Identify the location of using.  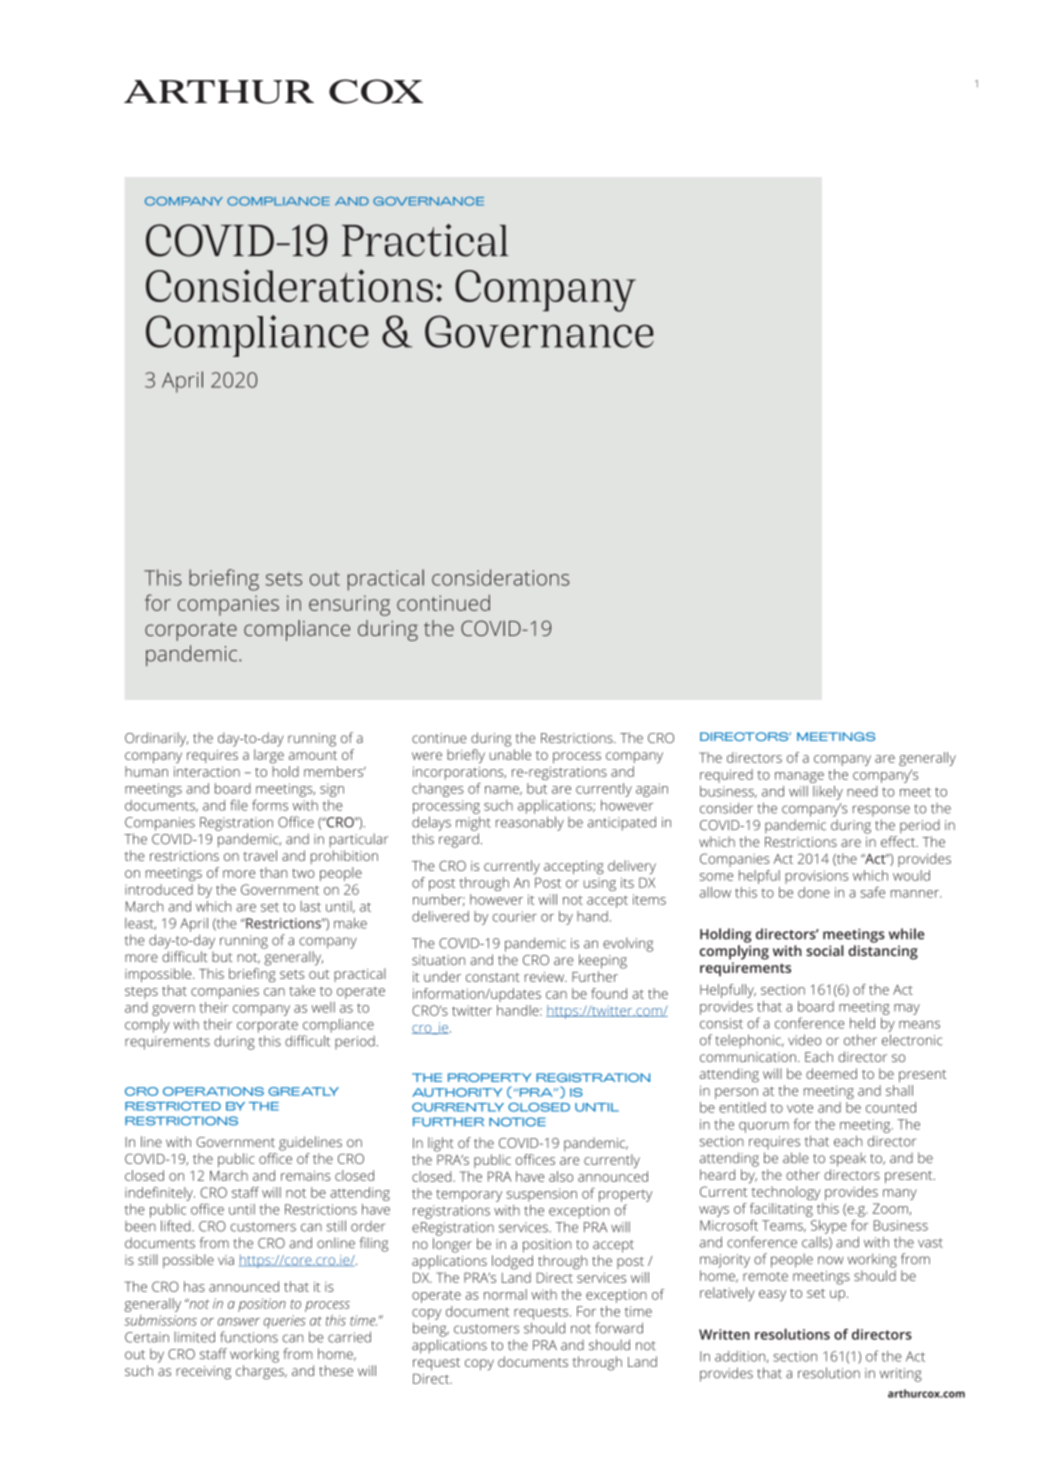
(600, 884).
